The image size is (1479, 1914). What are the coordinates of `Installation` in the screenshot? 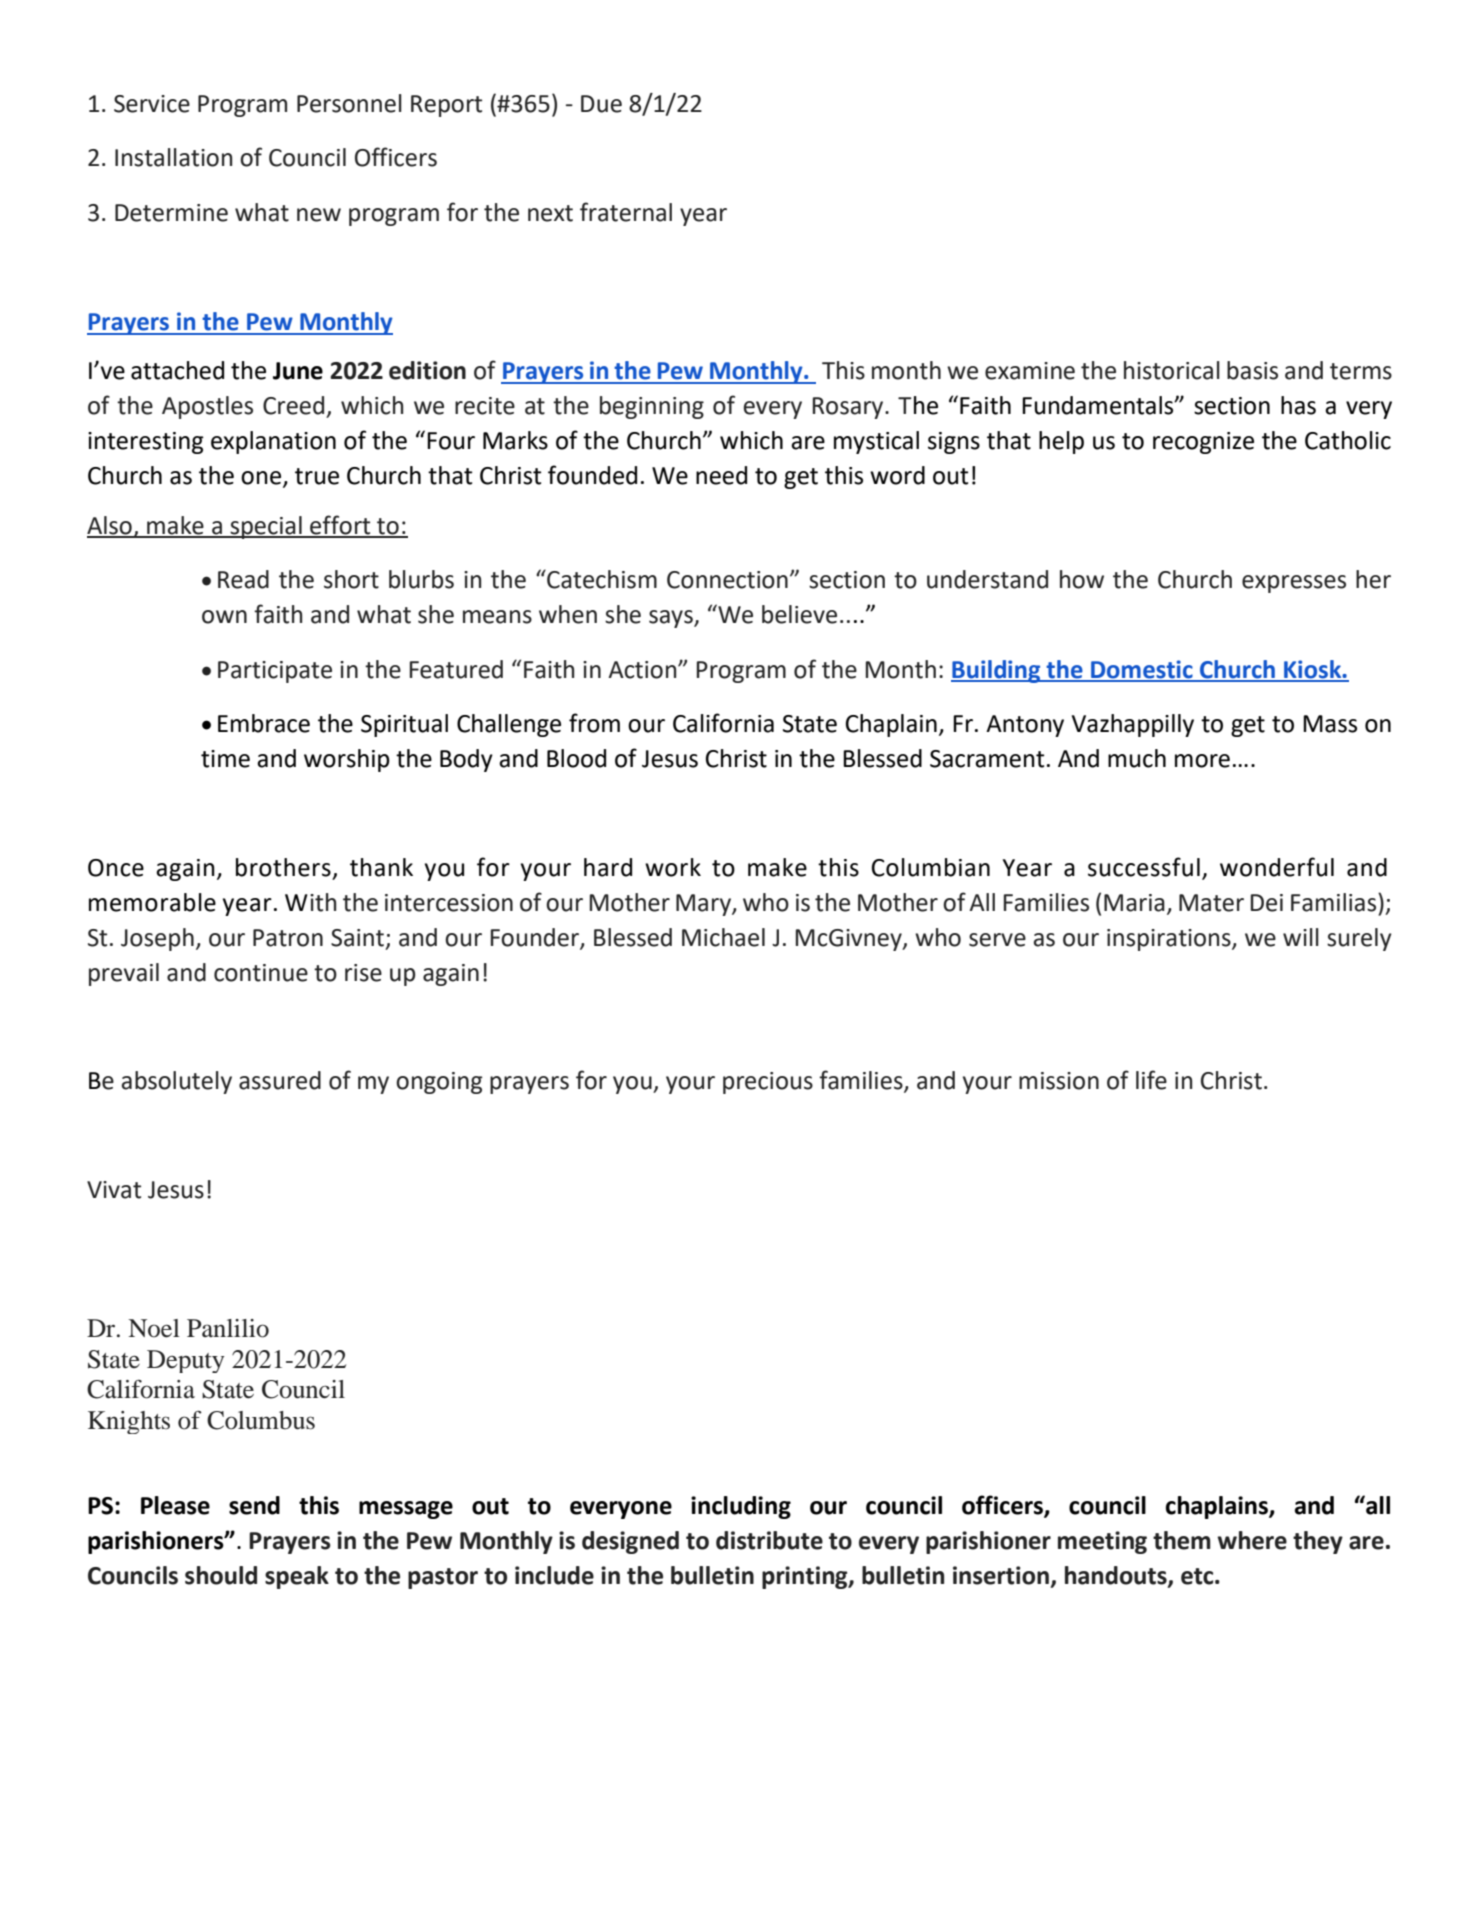 It's located at (173, 157).
